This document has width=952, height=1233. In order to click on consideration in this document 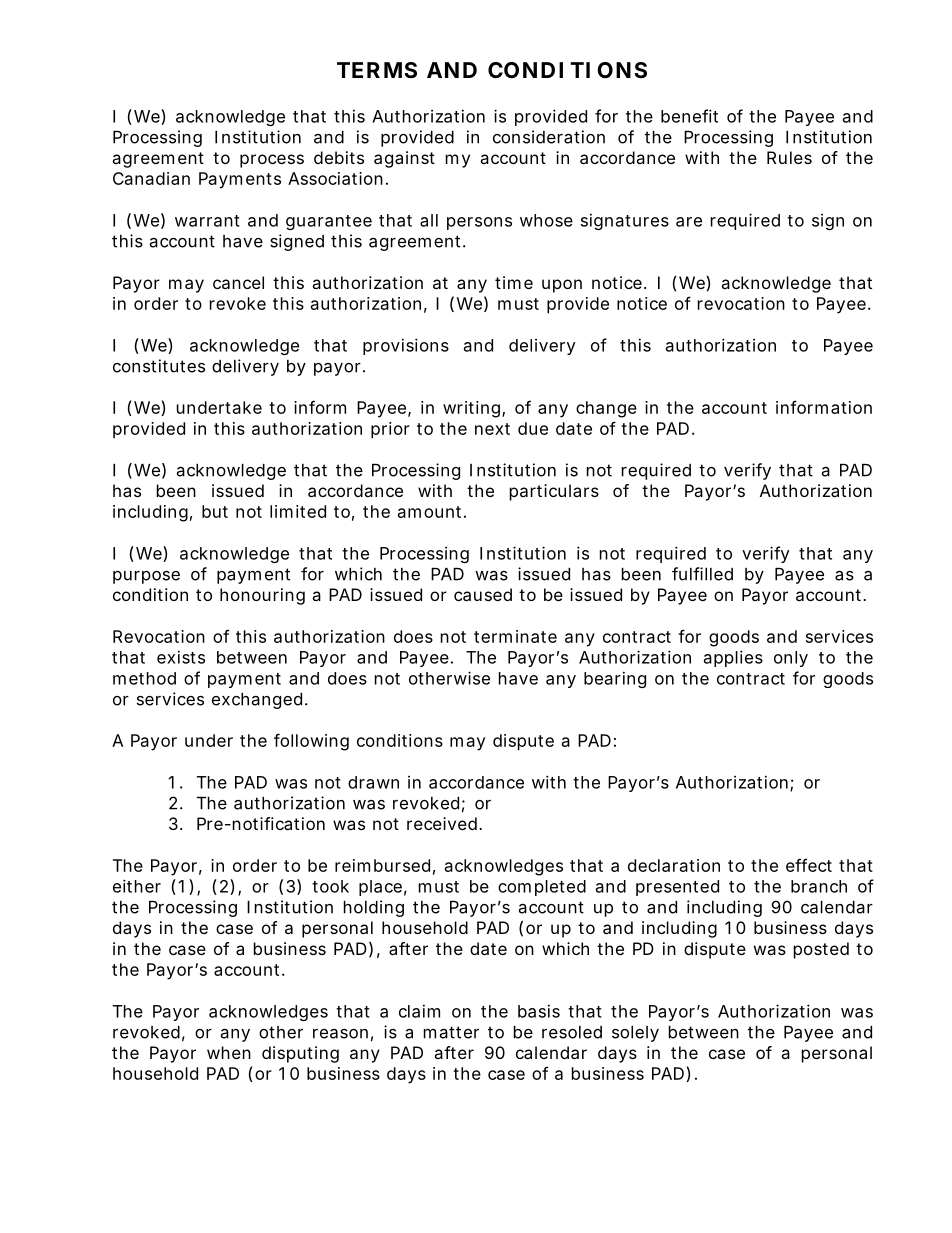, I will do `click(549, 137)`.
